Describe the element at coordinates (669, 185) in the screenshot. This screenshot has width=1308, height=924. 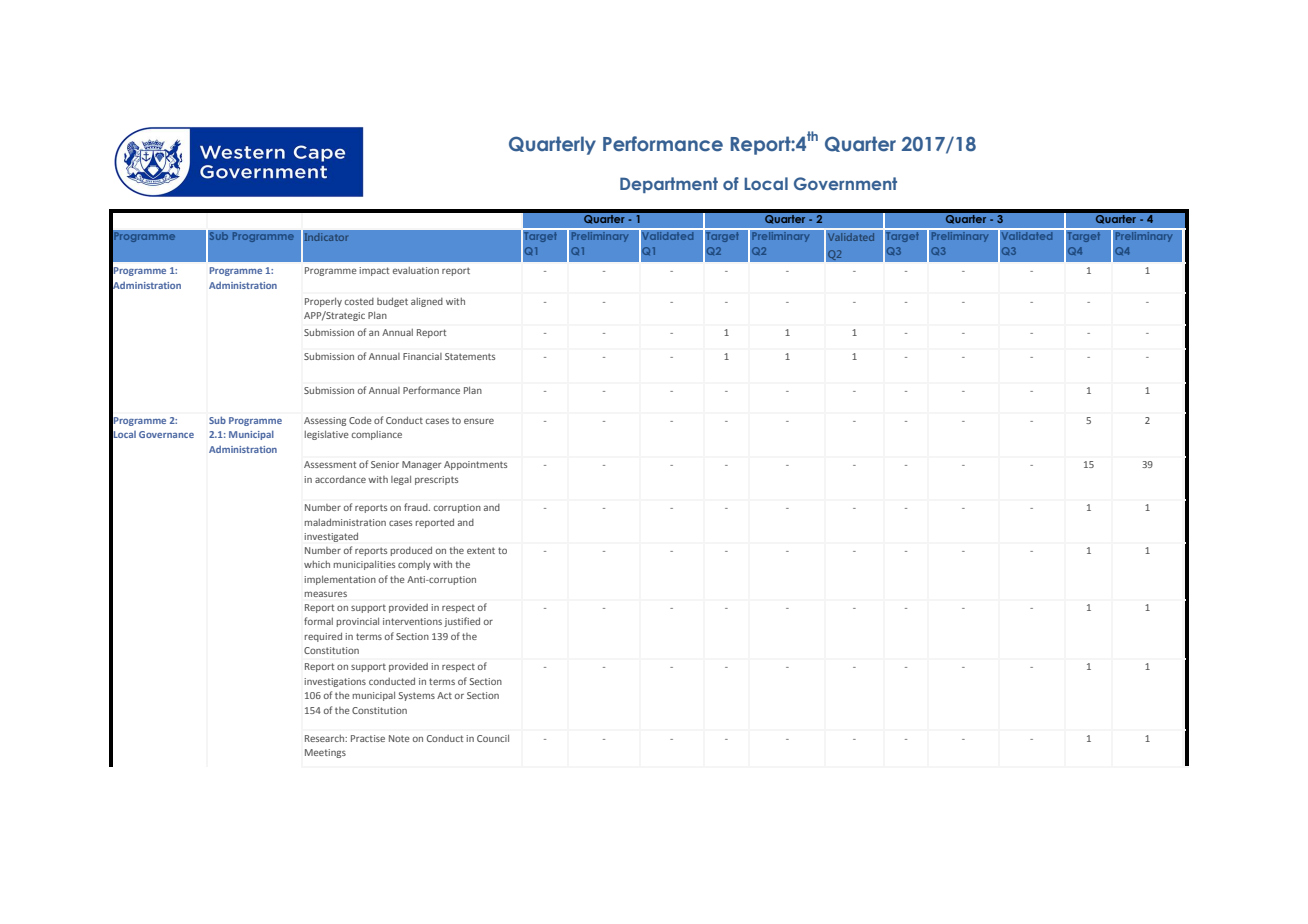
I see `Department` at that location.
